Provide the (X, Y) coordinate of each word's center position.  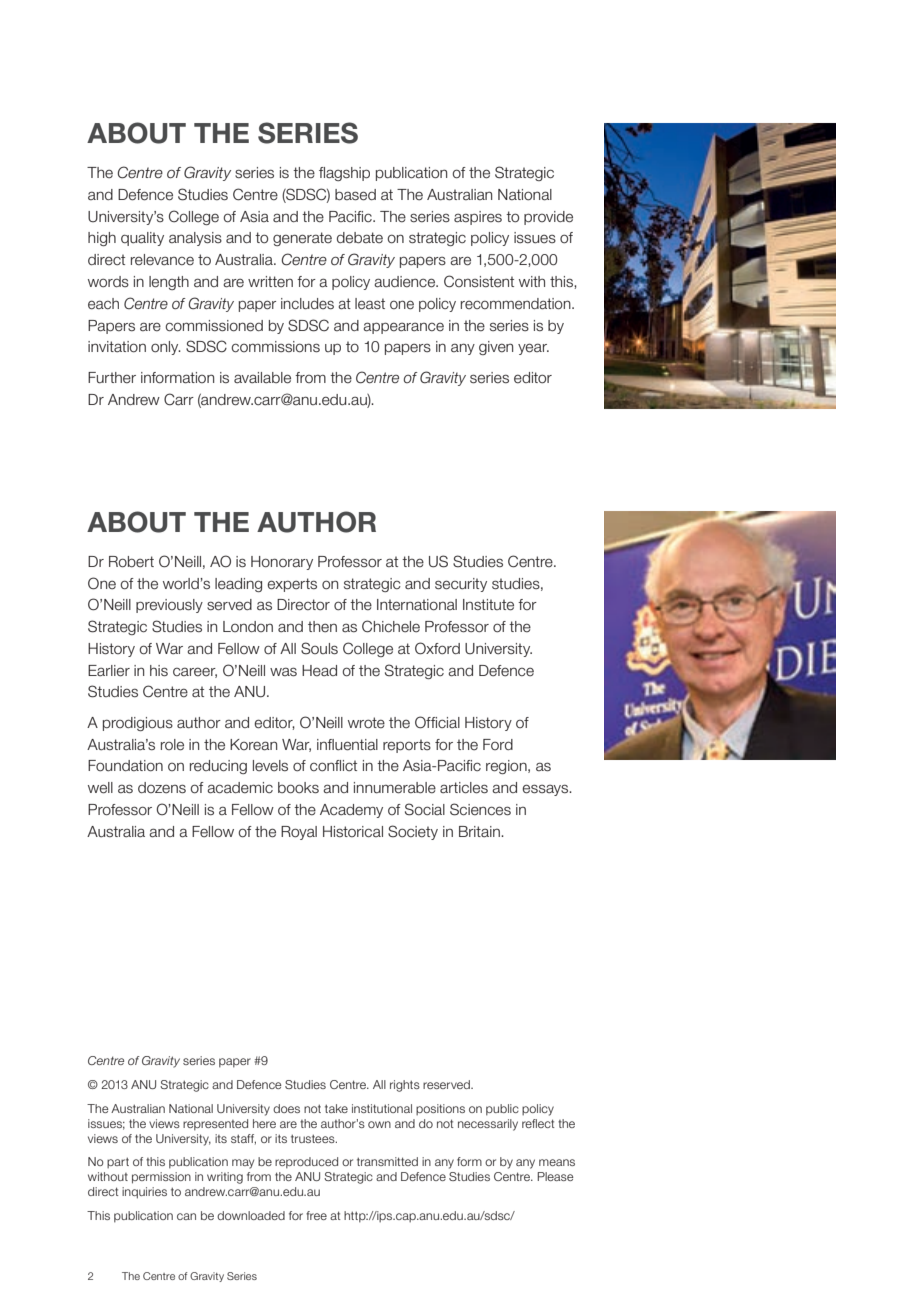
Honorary (282, 563)
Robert (131, 562)
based (355, 195)
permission (161, 1178)
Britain (480, 832)
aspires (478, 218)
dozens (162, 788)
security (461, 585)
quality (142, 239)
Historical (353, 832)
